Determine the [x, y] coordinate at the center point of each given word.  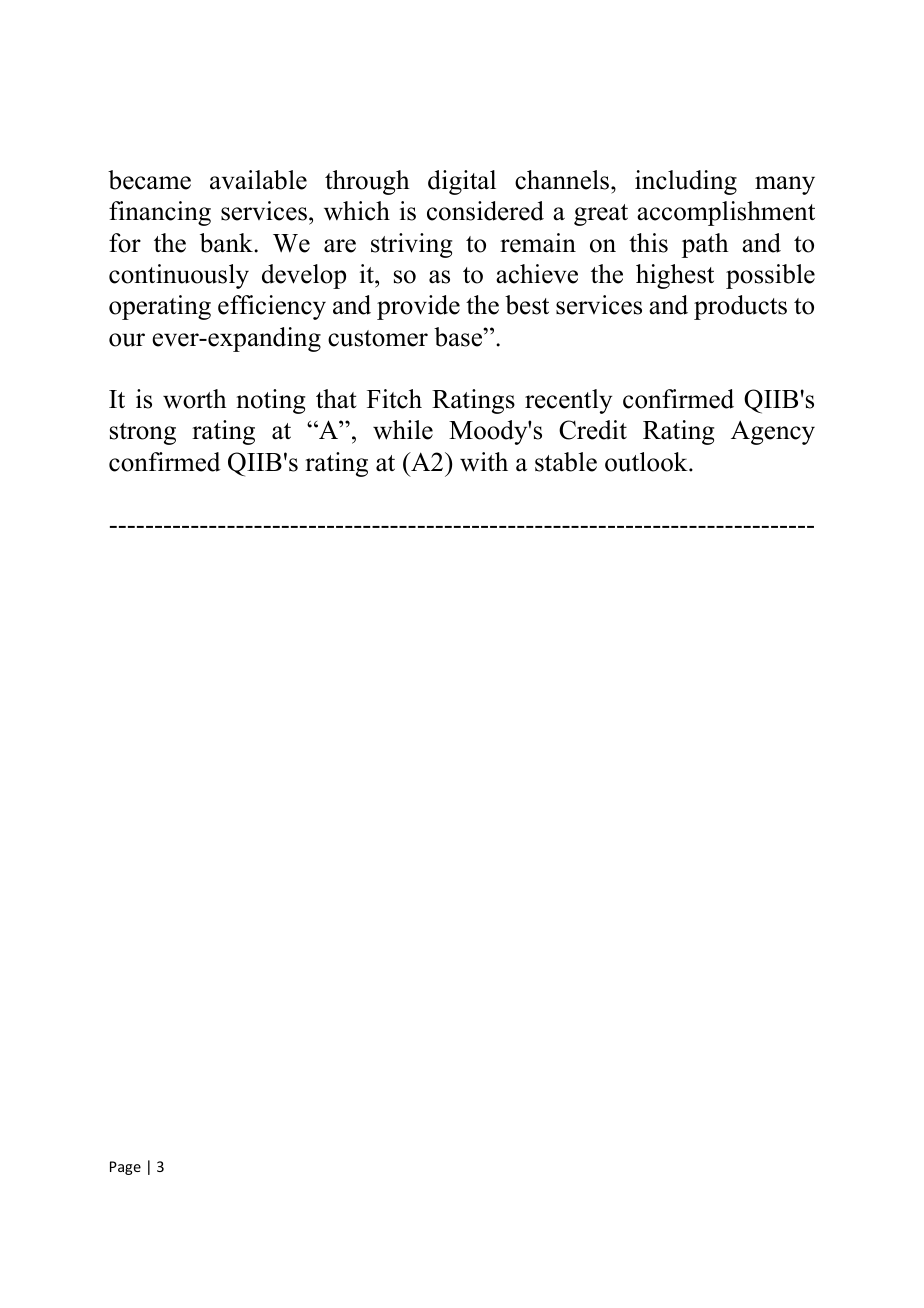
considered [485, 211]
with [484, 462]
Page [125, 1168]
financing [160, 213]
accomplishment [726, 213]
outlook [647, 462]
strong [143, 434]
